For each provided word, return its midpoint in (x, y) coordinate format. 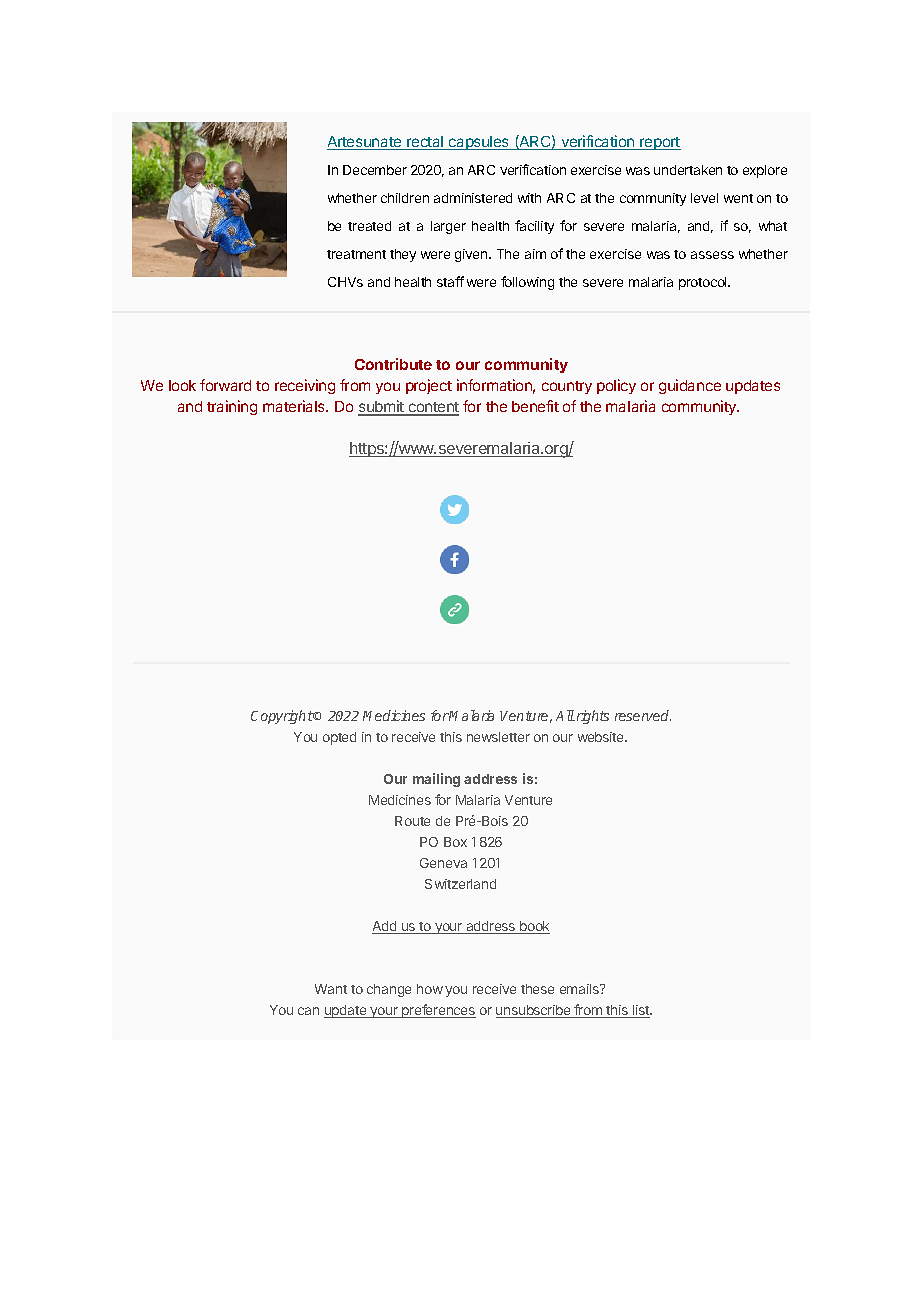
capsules (479, 143)
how (430, 989)
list (641, 1011)
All (565, 715)
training (232, 407)
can (308, 1011)
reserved (643, 715)
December (375, 170)
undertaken (688, 170)
